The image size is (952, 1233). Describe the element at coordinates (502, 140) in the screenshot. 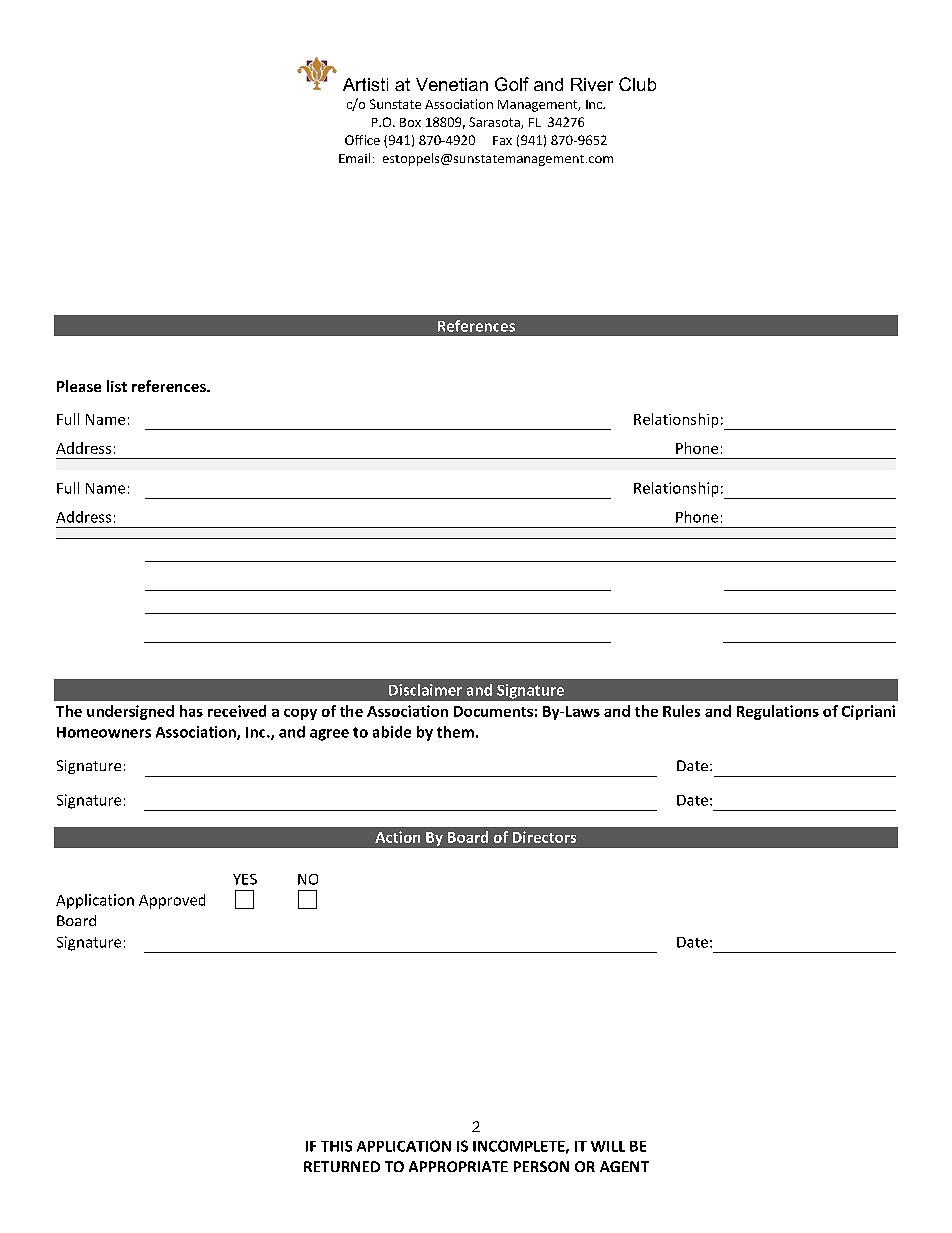

I see `Fax` at that location.
